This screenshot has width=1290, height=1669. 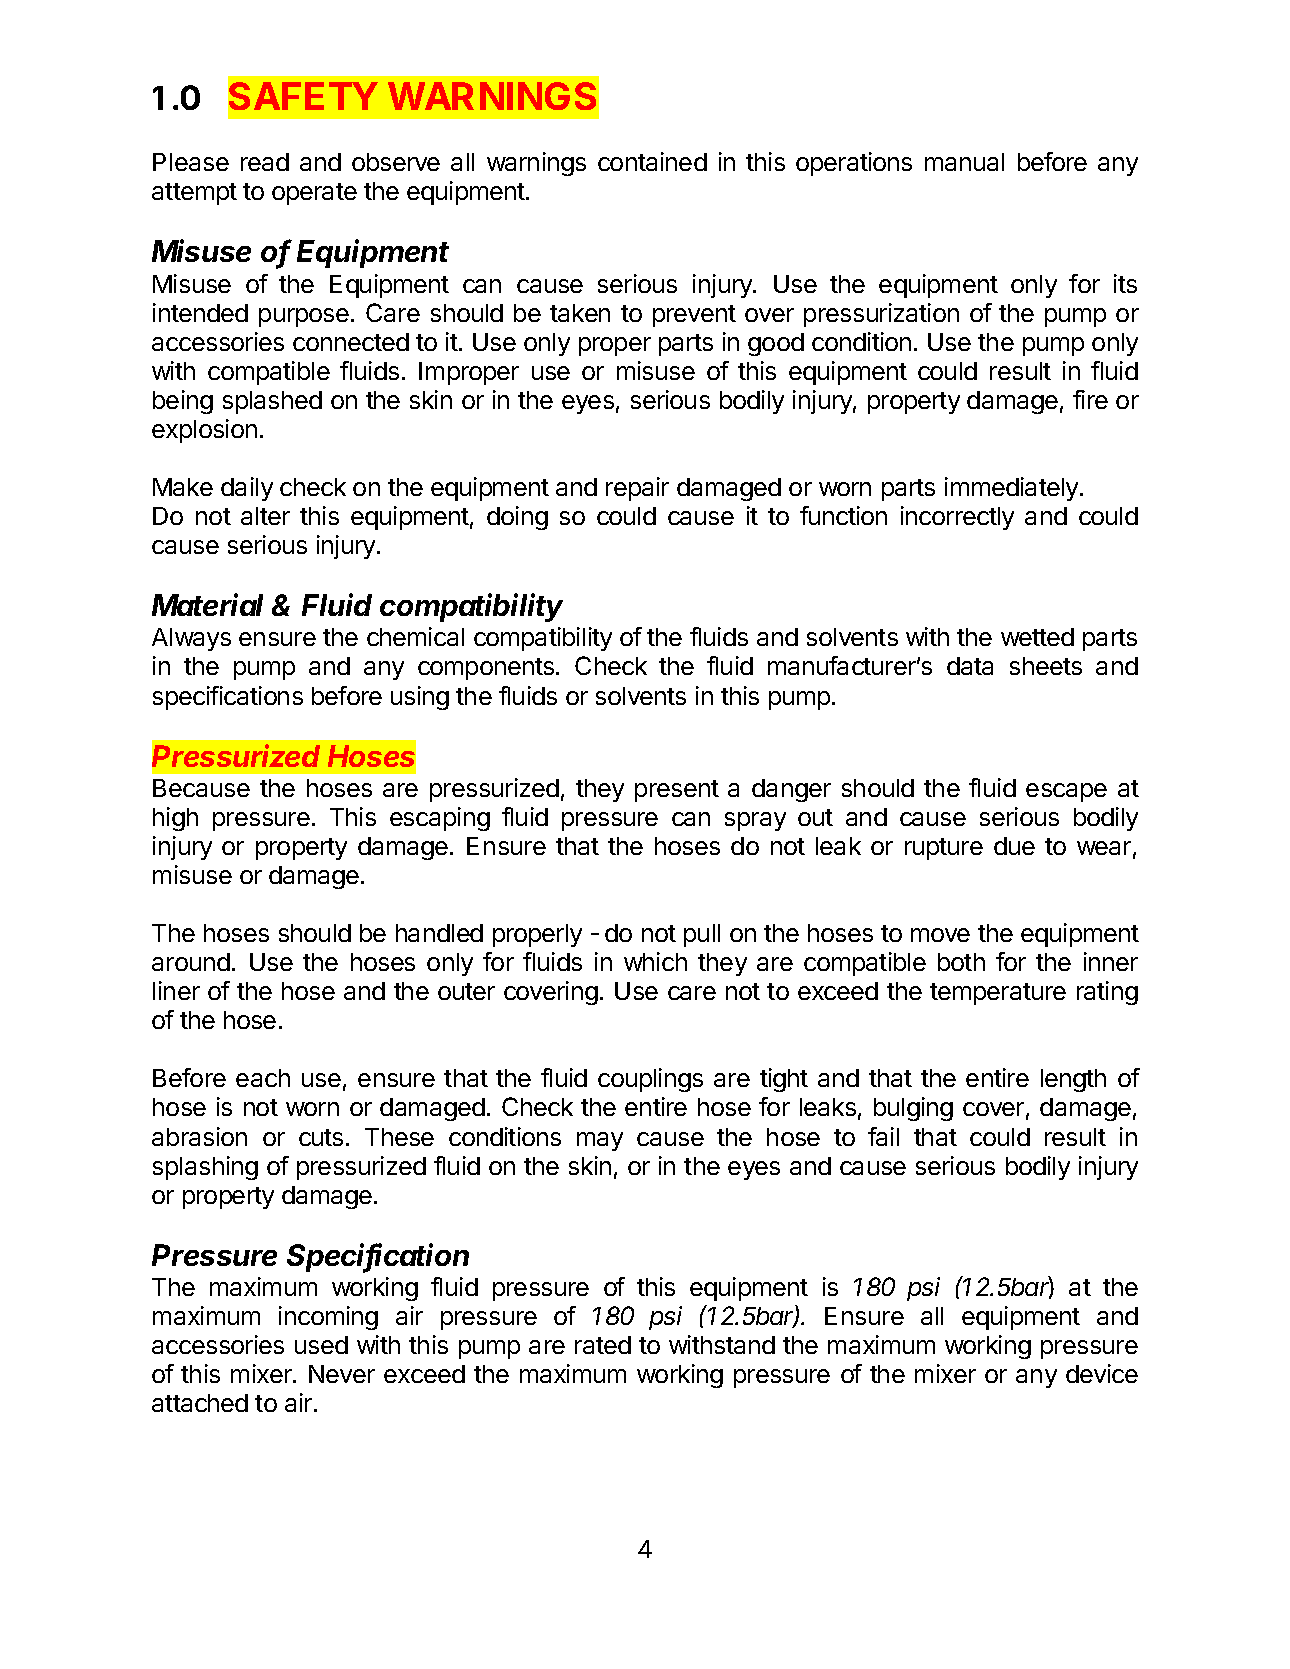 I want to click on operate, so click(x=314, y=194).
